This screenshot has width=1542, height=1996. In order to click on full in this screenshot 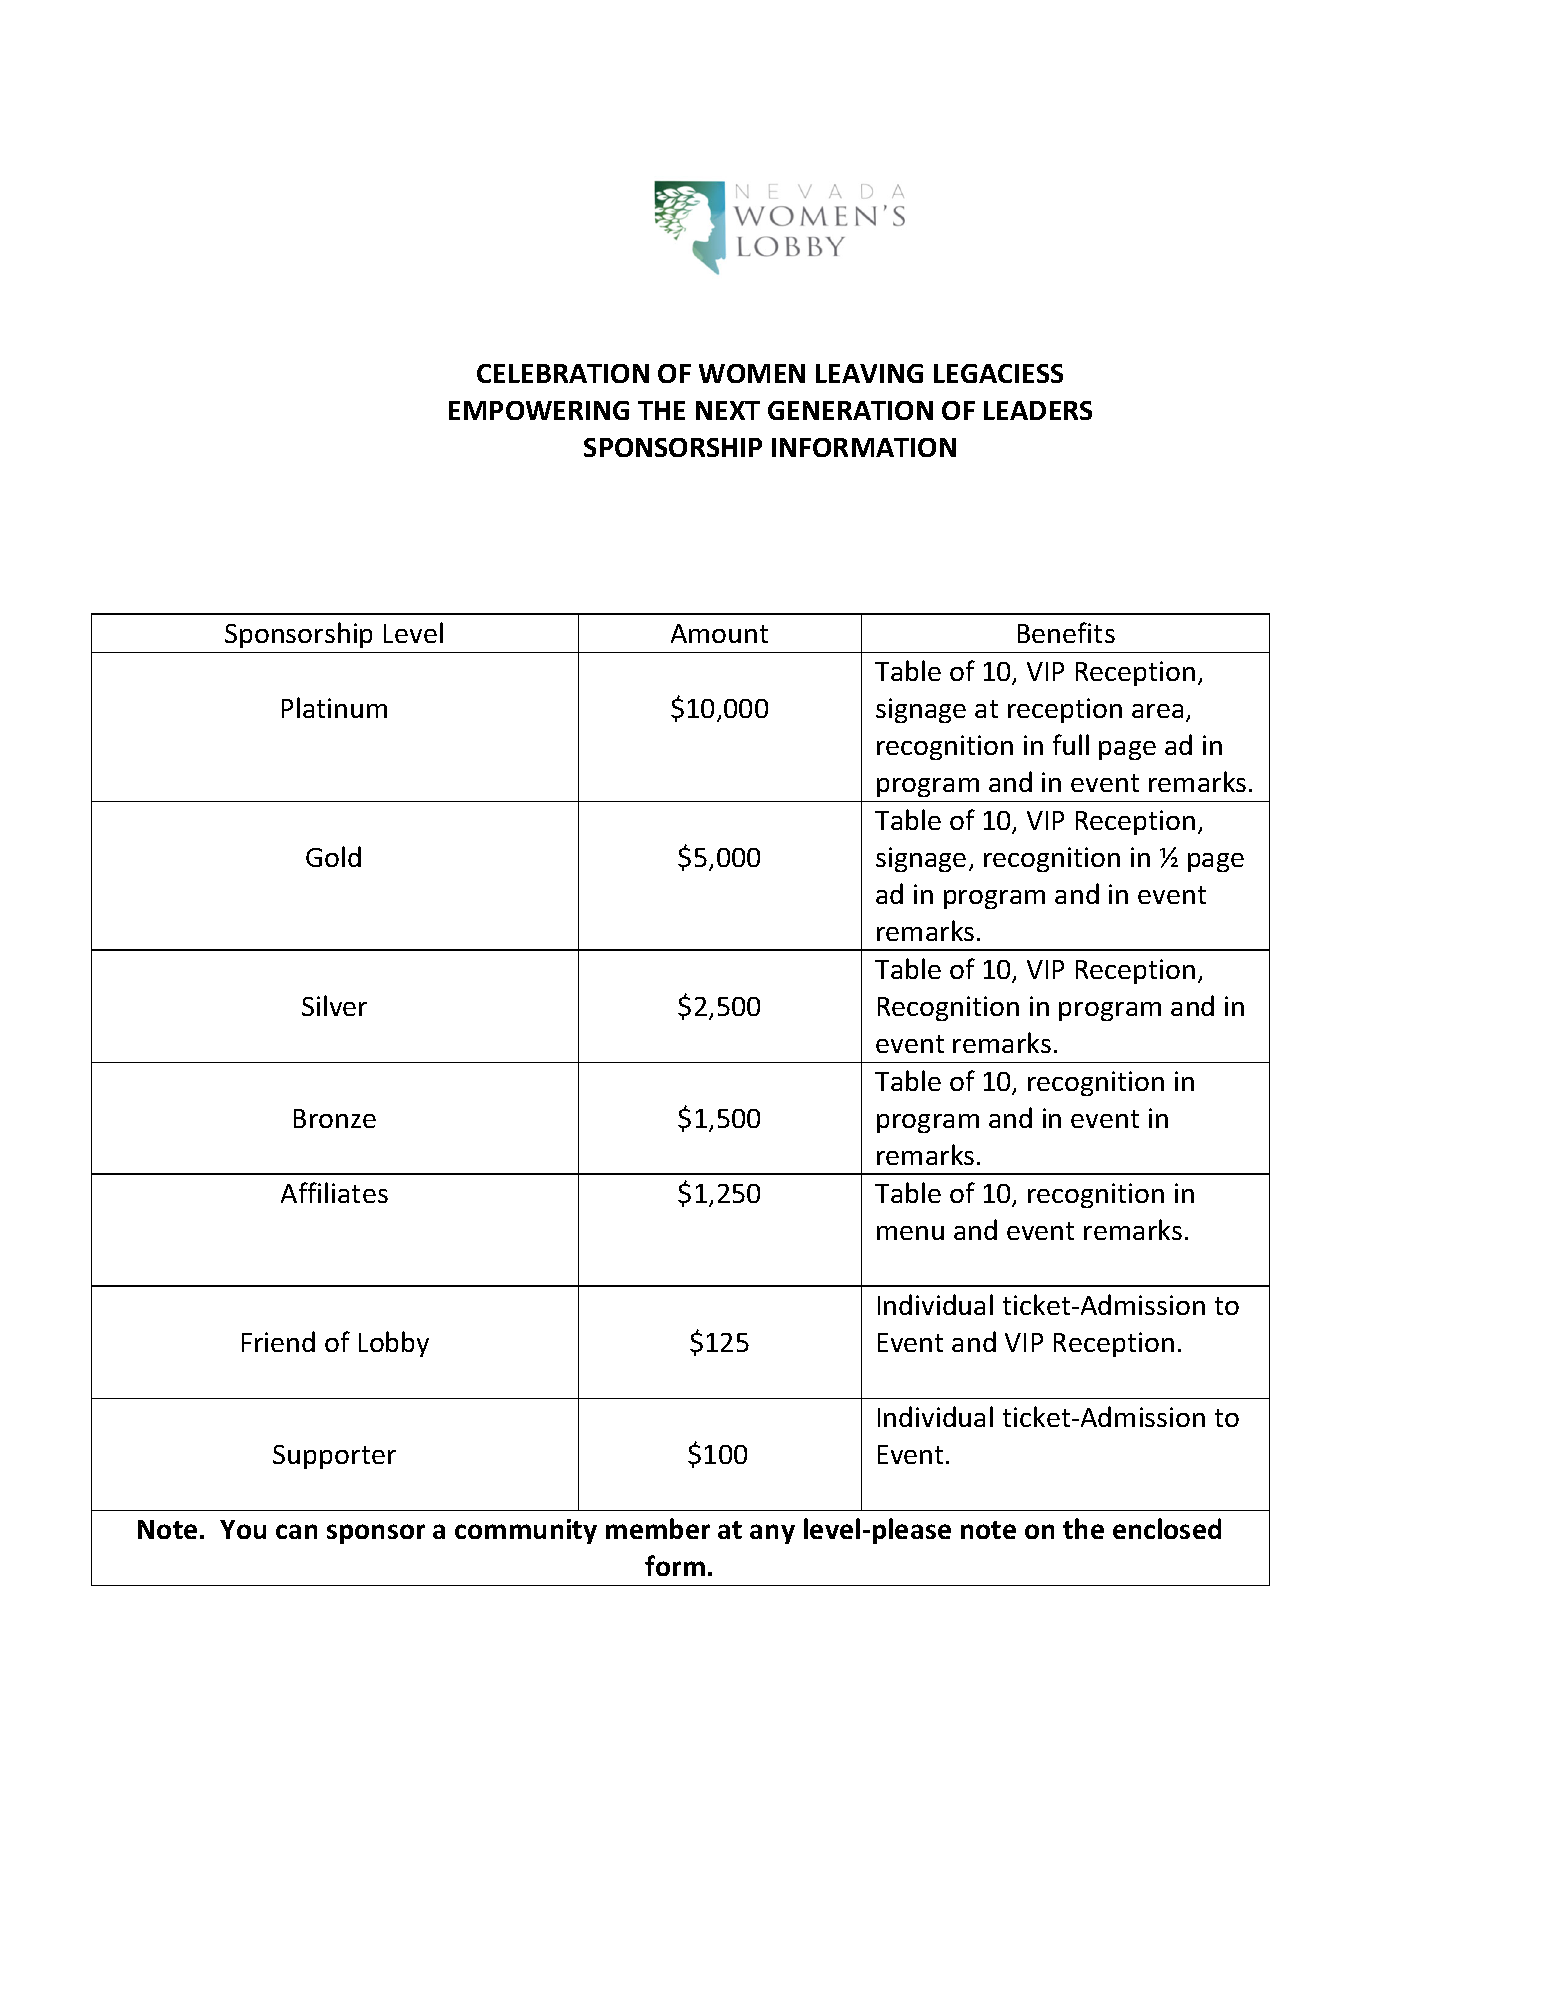, I will do `click(1071, 744)`.
